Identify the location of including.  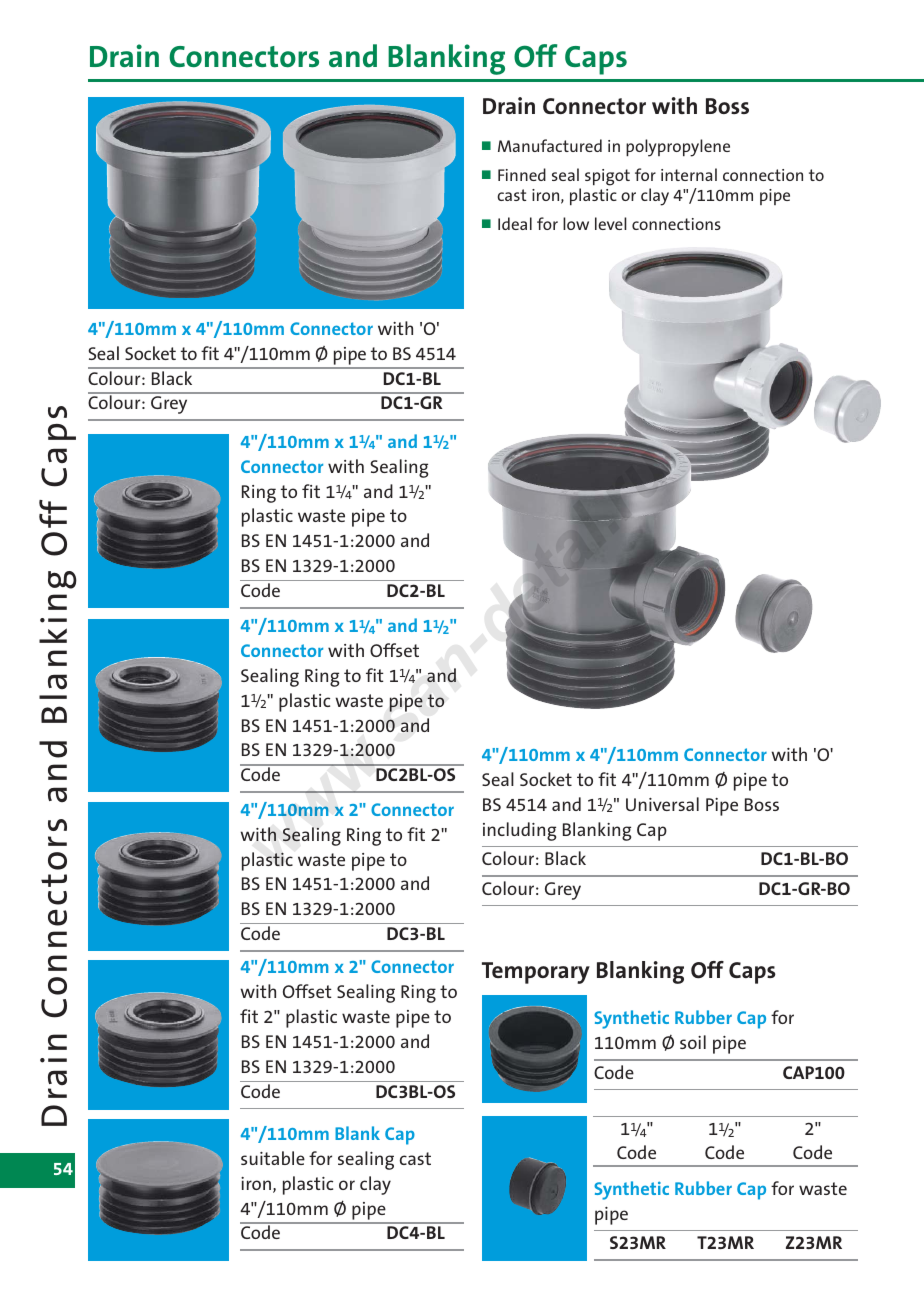
(519, 831).
